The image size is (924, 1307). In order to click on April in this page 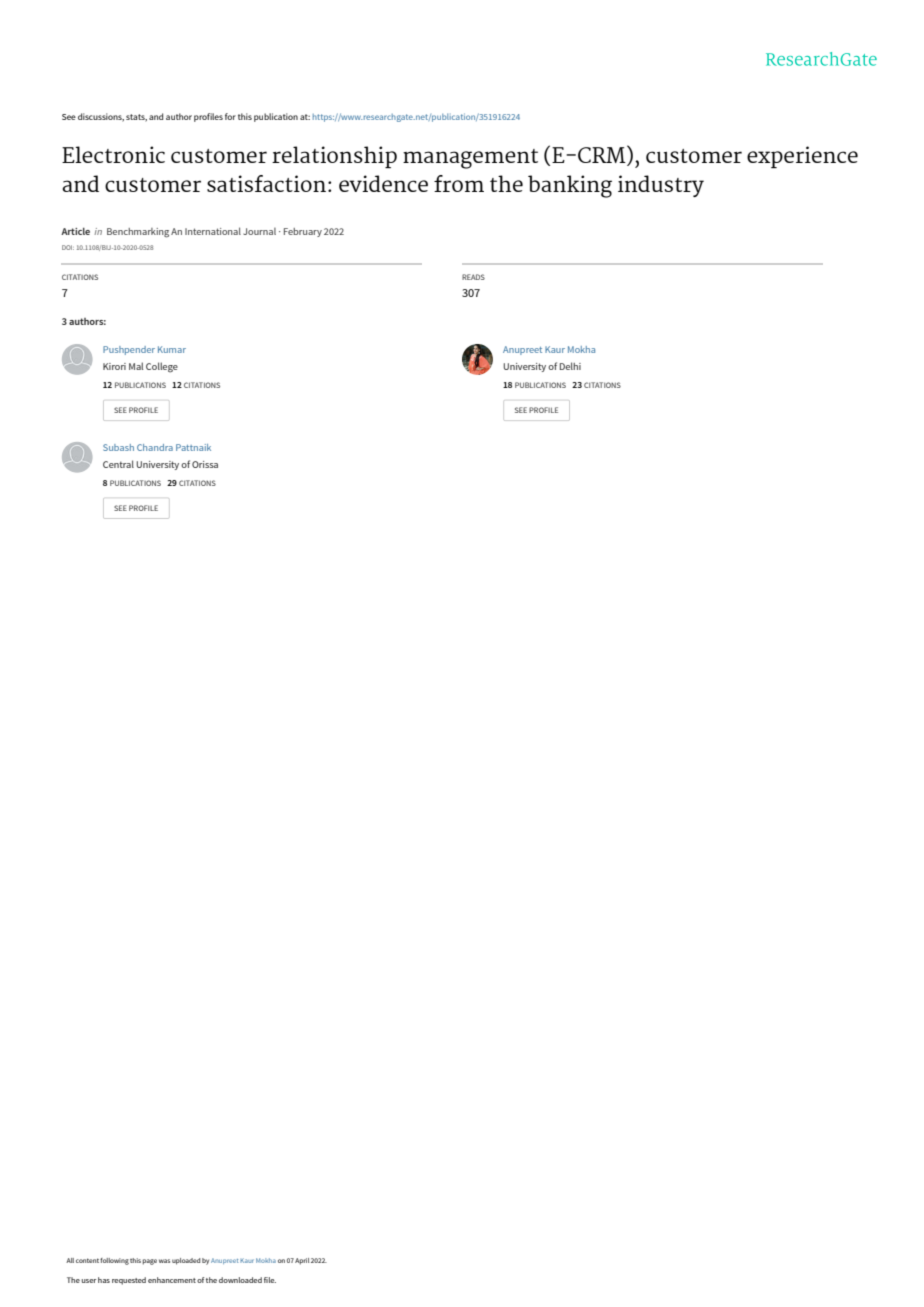, I will do `click(302, 1261)`.
